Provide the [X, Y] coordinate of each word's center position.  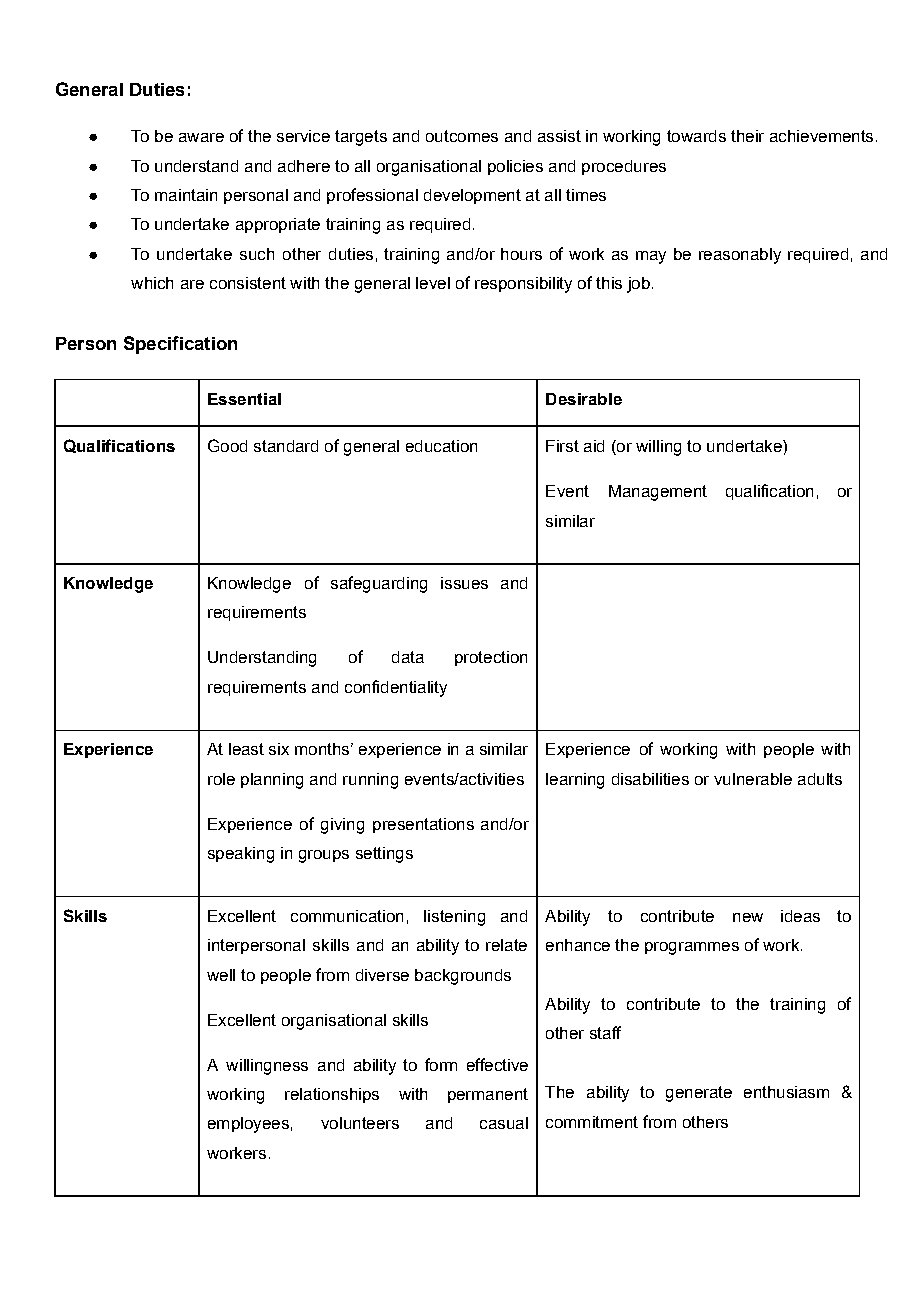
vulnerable [753, 779]
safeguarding [379, 584]
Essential [244, 399]
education [441, 446]
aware [201, 137]
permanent [488, 1095]
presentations [423, 825]
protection [491, 658]
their [747, 136]
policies [515, 167]
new [748, 917]
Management [658, 493]
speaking [241, 855]
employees [248, 1125]
